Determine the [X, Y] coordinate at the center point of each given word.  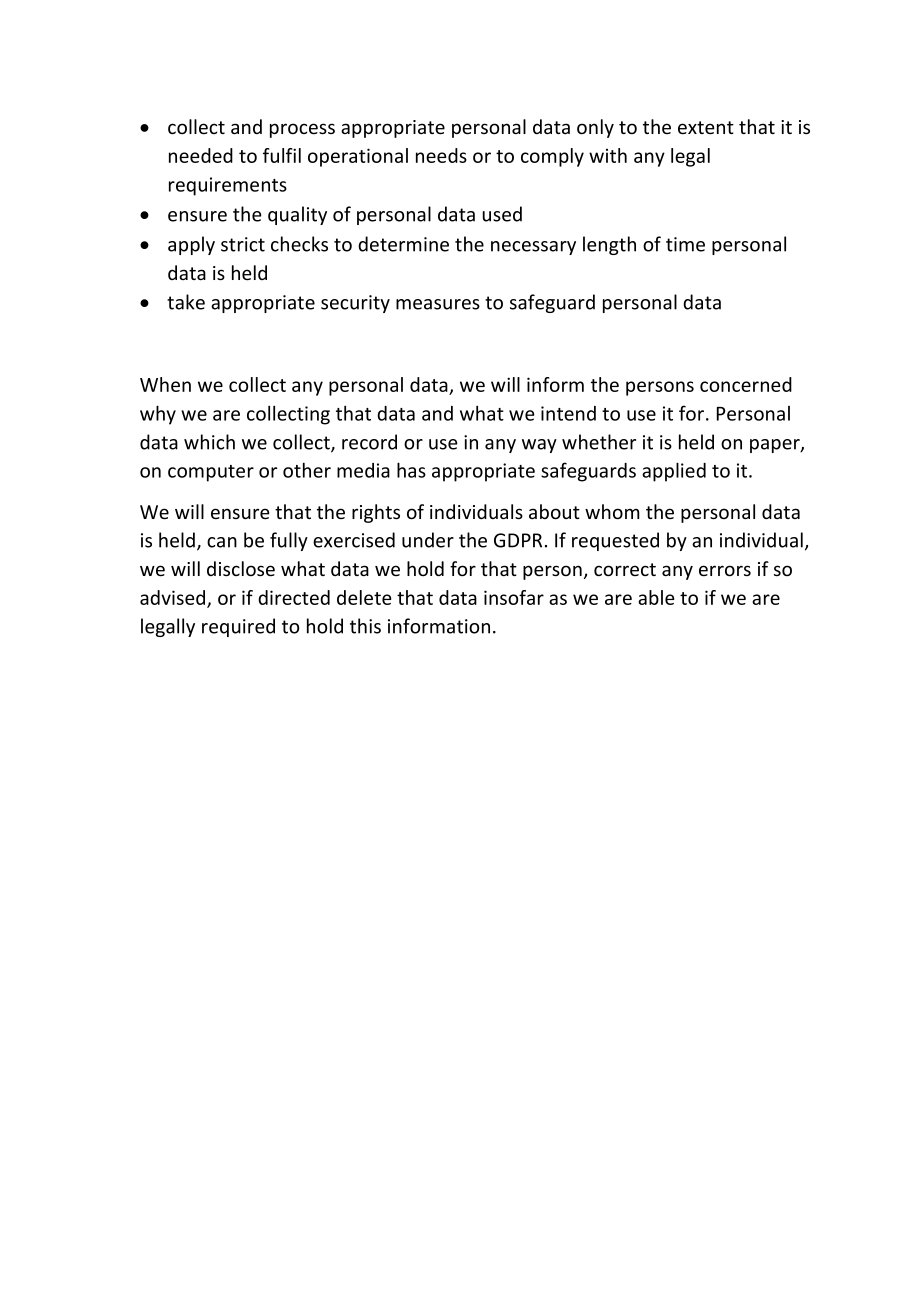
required [238, 627]
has [411, 470]
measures [438, 304]
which [209, 442]
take [186, 302]
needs [441, 155]
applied [674, 472]
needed [201, 155]
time [685, 244]
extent [706, 128]
